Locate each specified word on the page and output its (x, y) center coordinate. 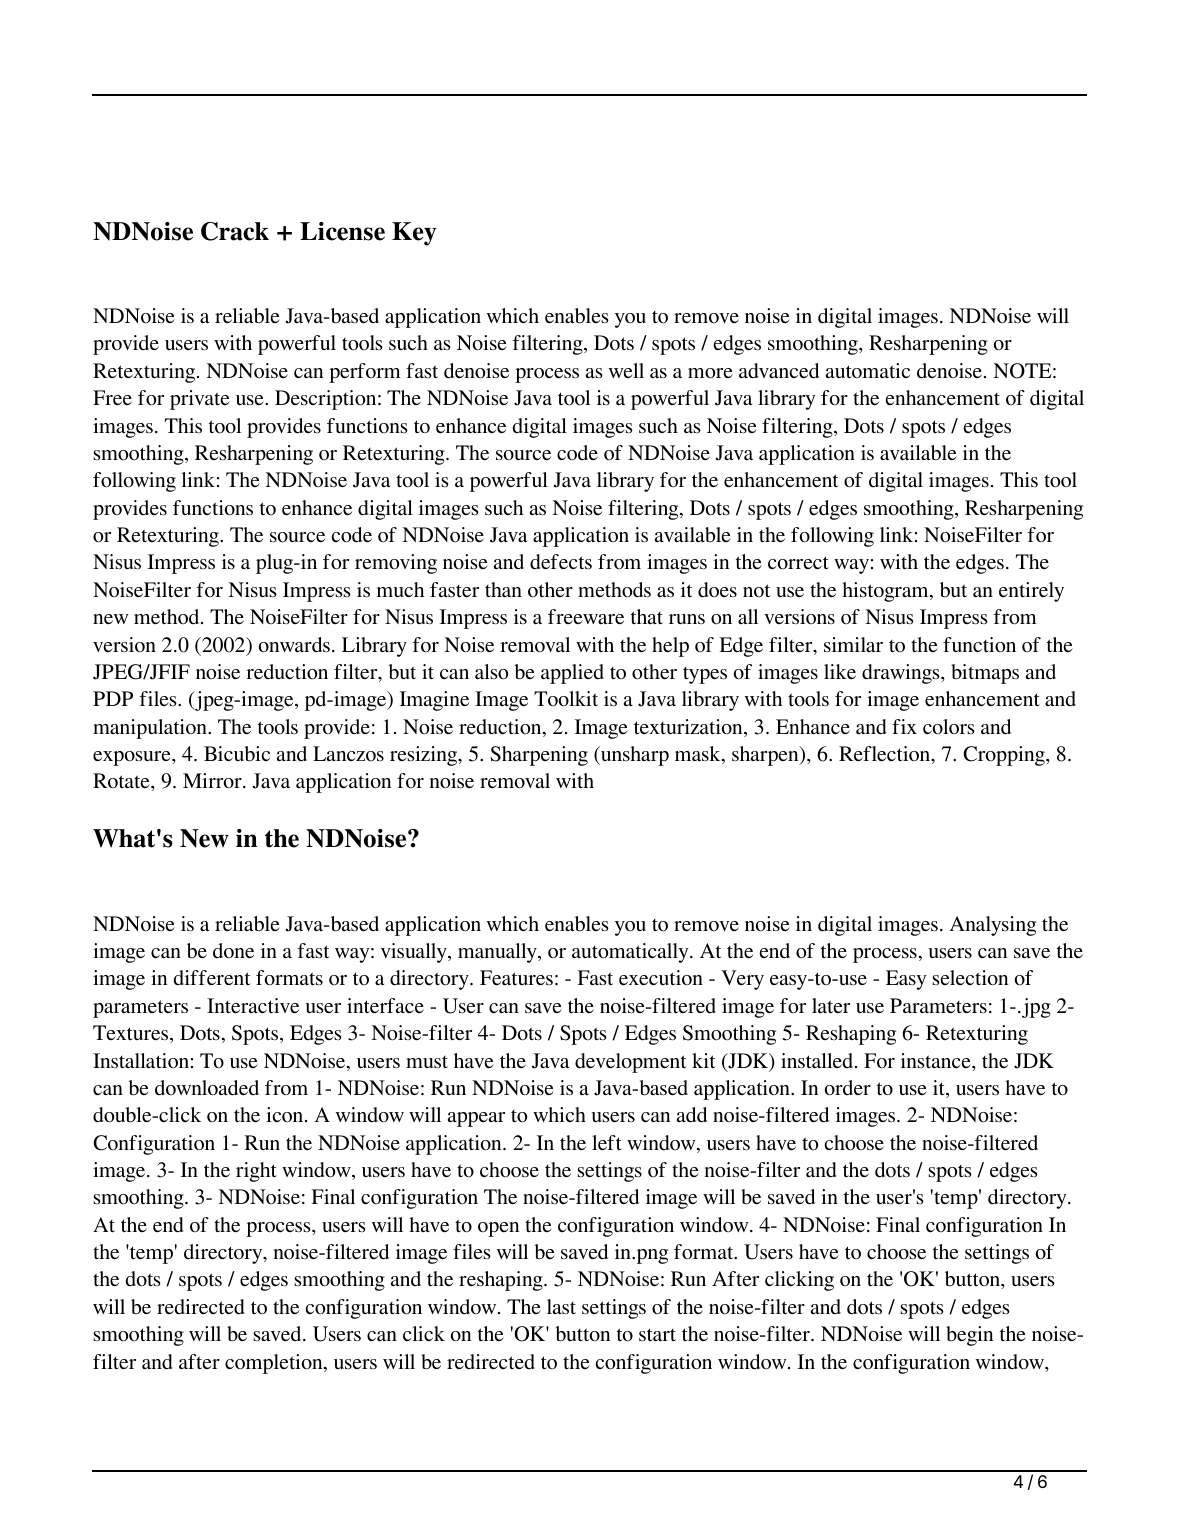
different (212, 978)
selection (970, 978)
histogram (886, 592)
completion (275, 1364)
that (647, 616)
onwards (294, 645)
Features (516, 978)
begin (969, 1336)
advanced (779, 371)
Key (414, 234)
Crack (235, 231)
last (561, 1306)
